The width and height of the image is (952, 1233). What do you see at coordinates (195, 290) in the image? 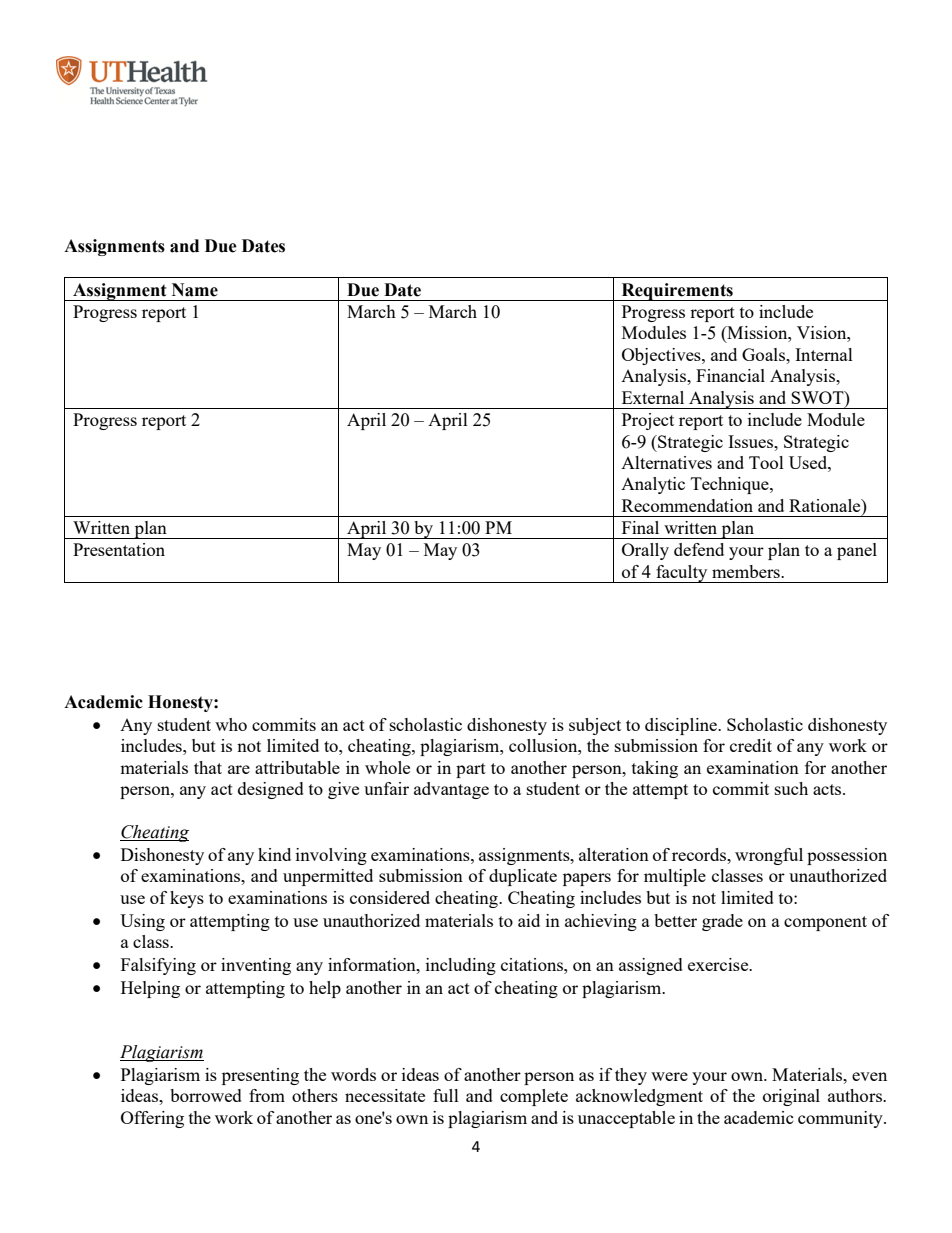
I see `Name` at bounding box center [195, 290].
